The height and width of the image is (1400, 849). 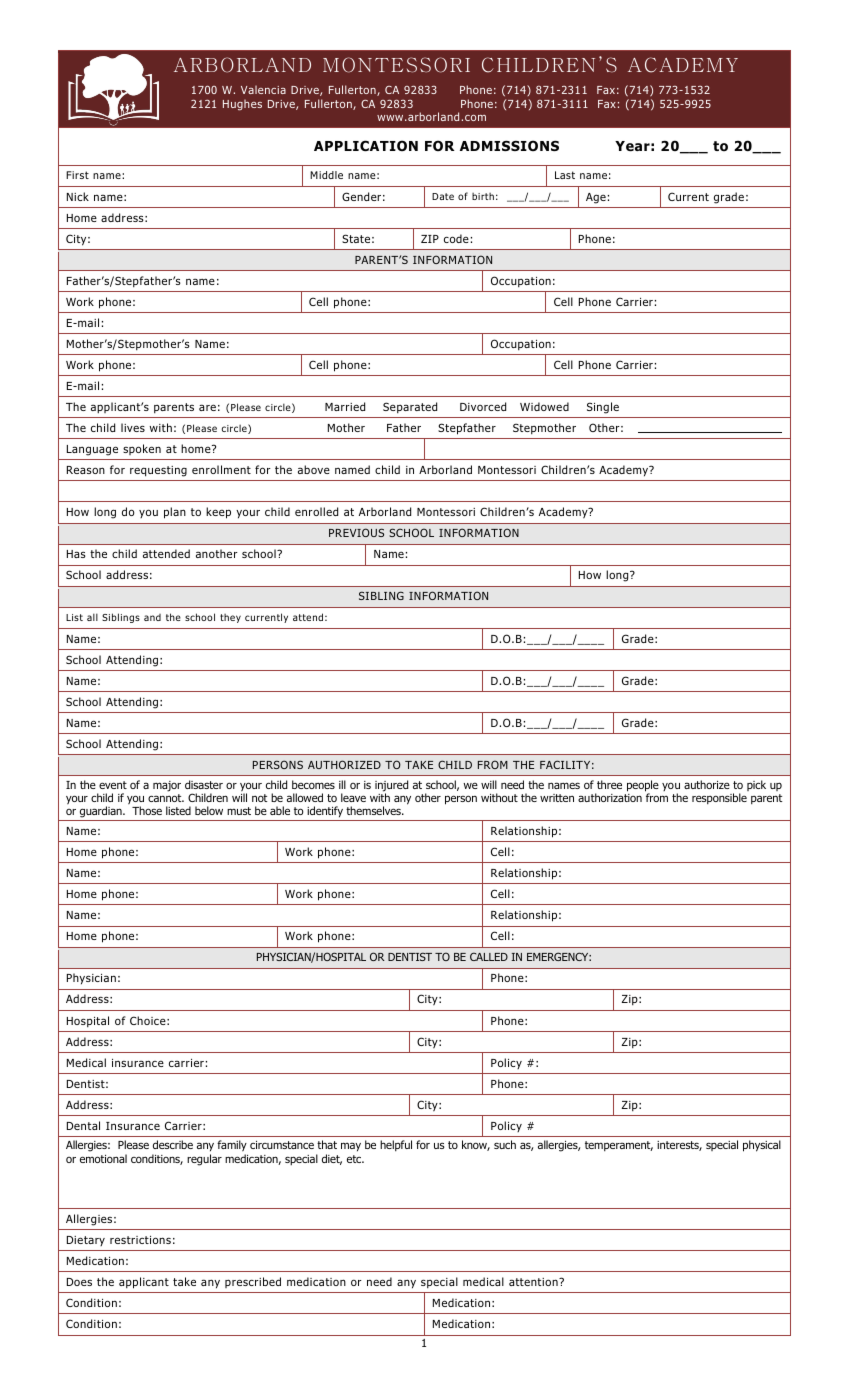 What do you see at coordinates (719, 798) in the image?
I see `responsible` at bounding box center [719, 798].
